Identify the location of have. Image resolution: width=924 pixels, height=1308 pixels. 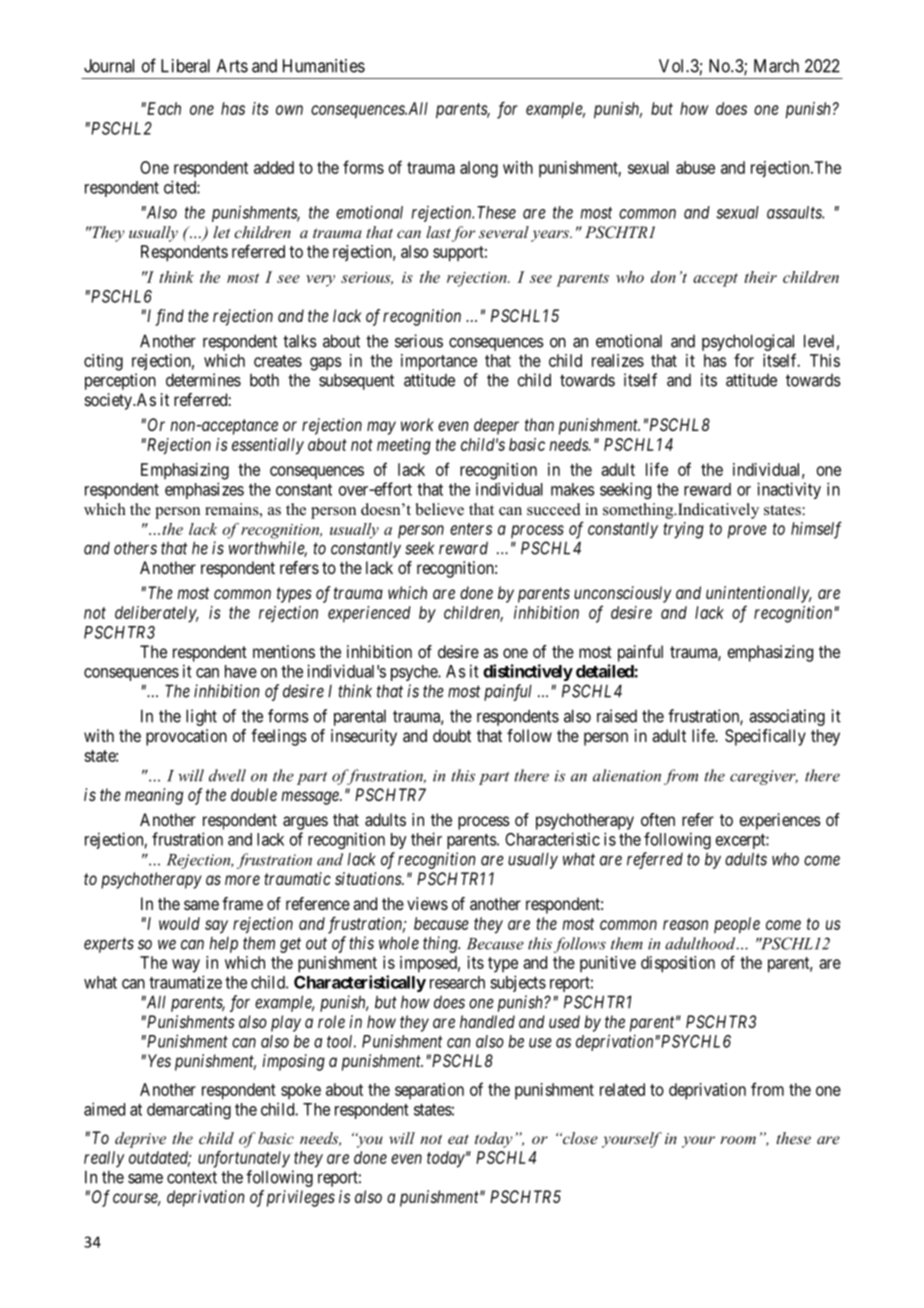
(241, 671).
